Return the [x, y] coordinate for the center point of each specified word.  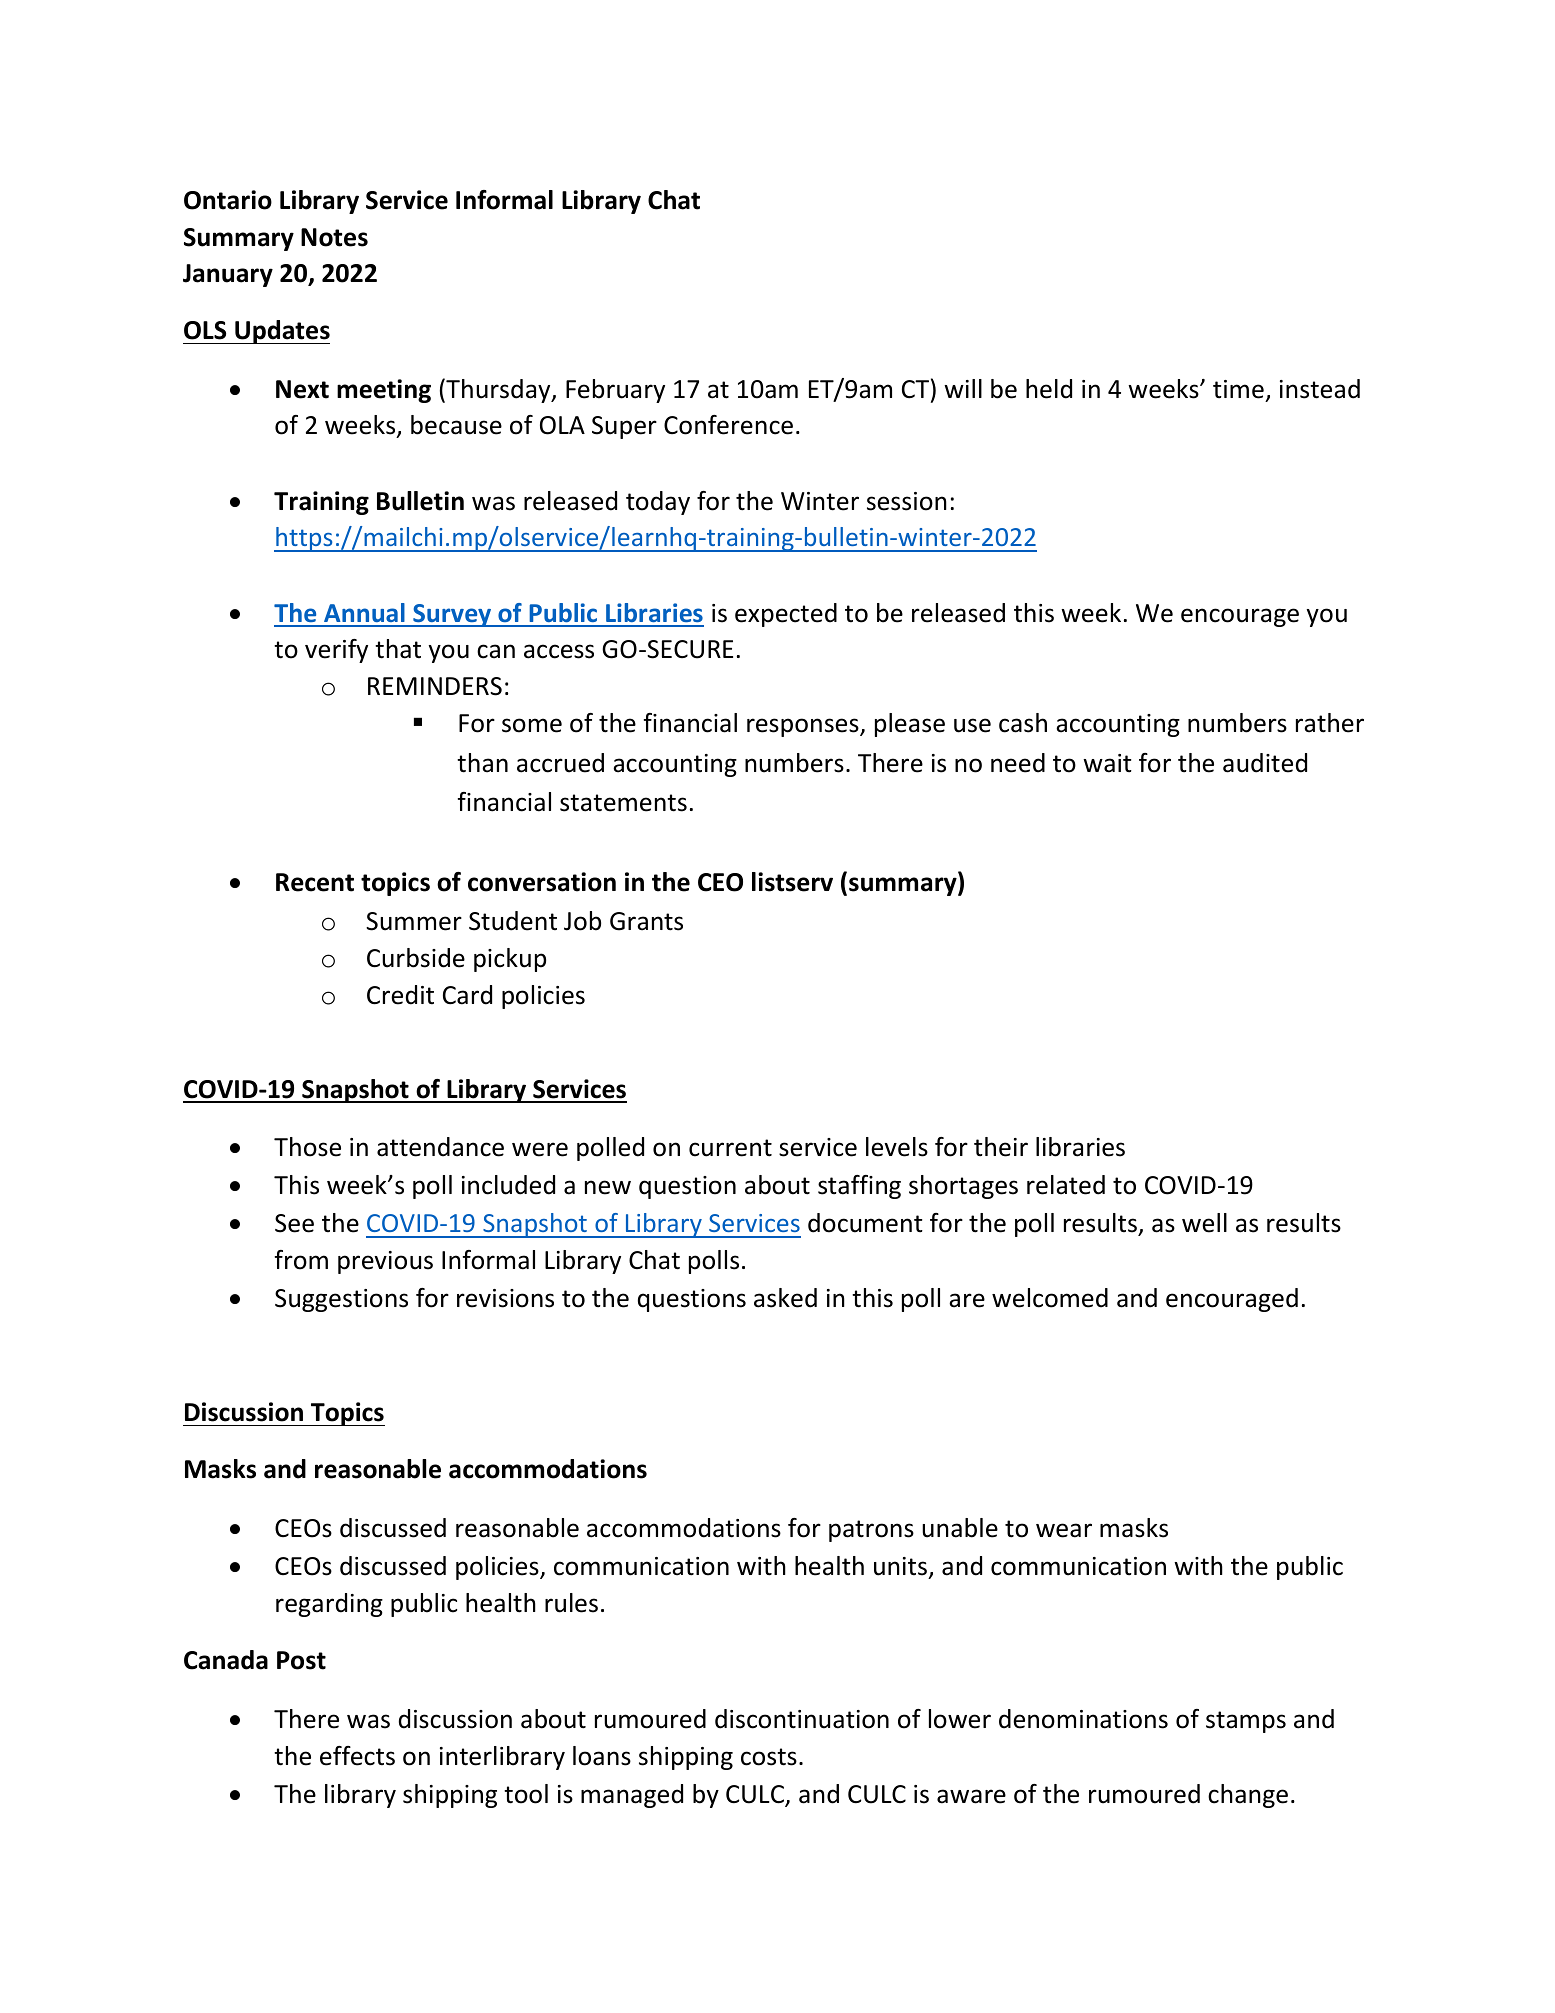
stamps [1246, 1722]
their [1001, 1147]
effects [357, 1756]
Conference [728, 425]
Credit [400, 995]
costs [769, 1757]
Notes [334, 237]
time [1238, 389]
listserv [792, 882]
